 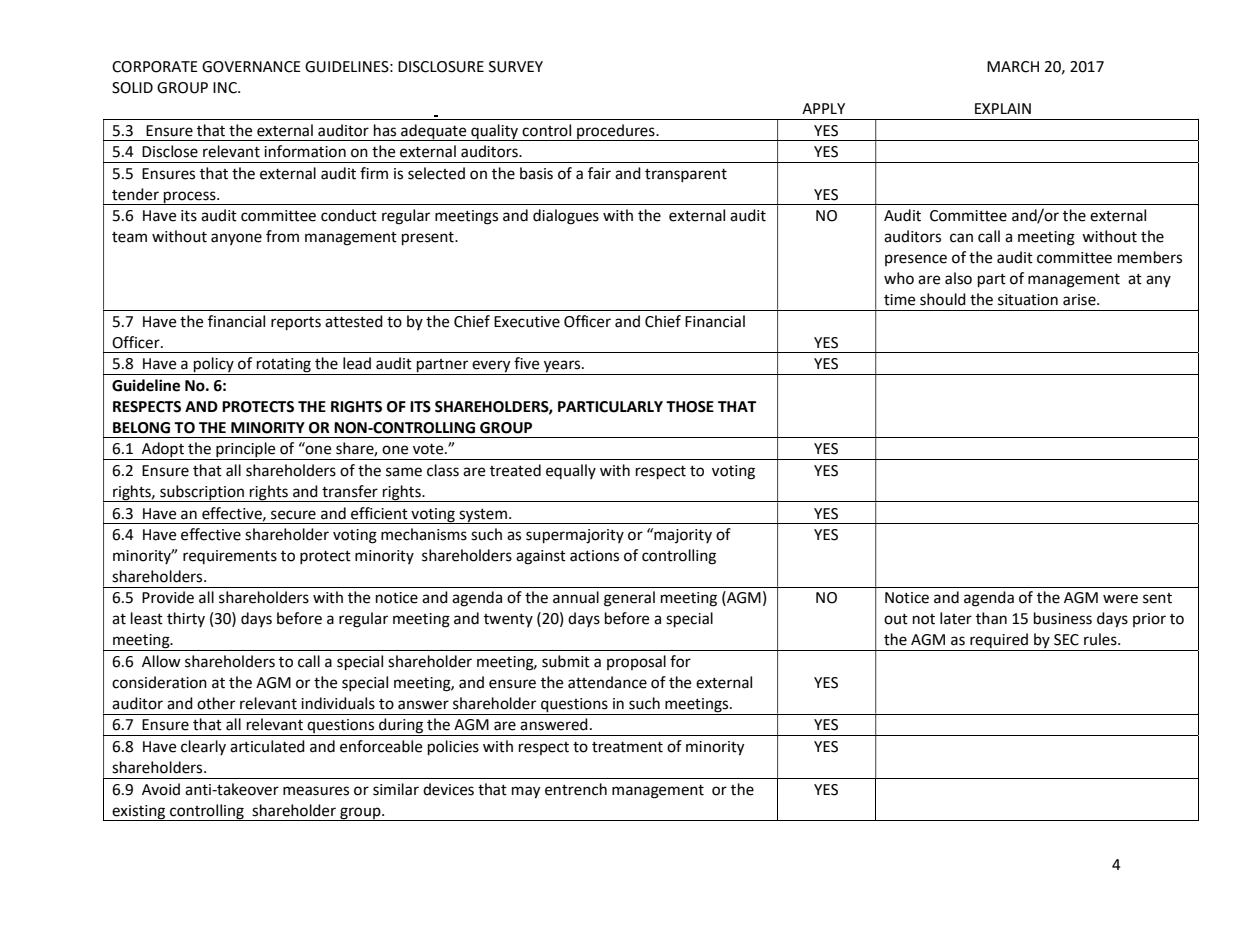 I want to click on EXPLAIN, so click(x=1003, y=108).
